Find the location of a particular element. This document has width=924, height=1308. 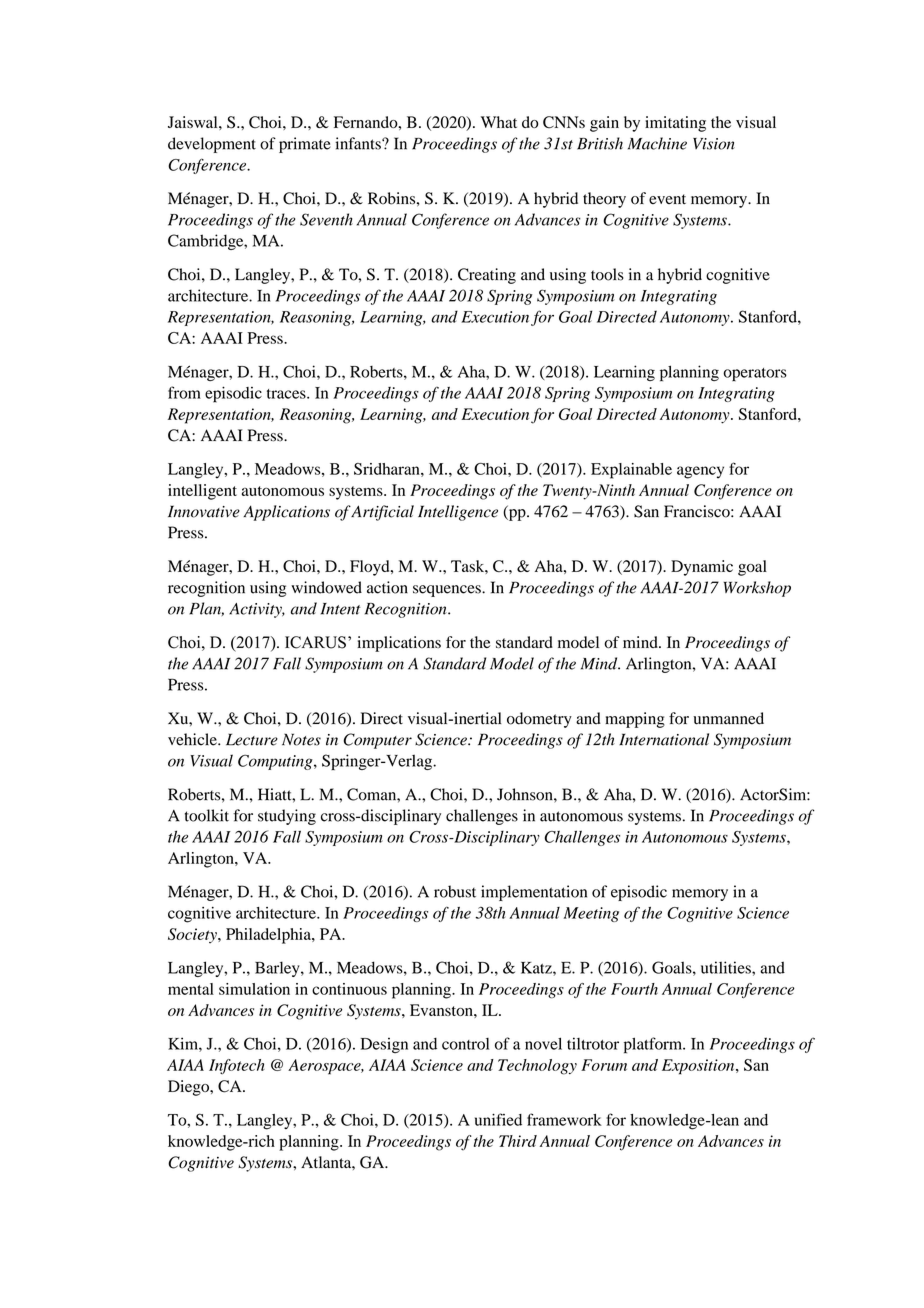

sequences is located at coordinates (448, 591).
